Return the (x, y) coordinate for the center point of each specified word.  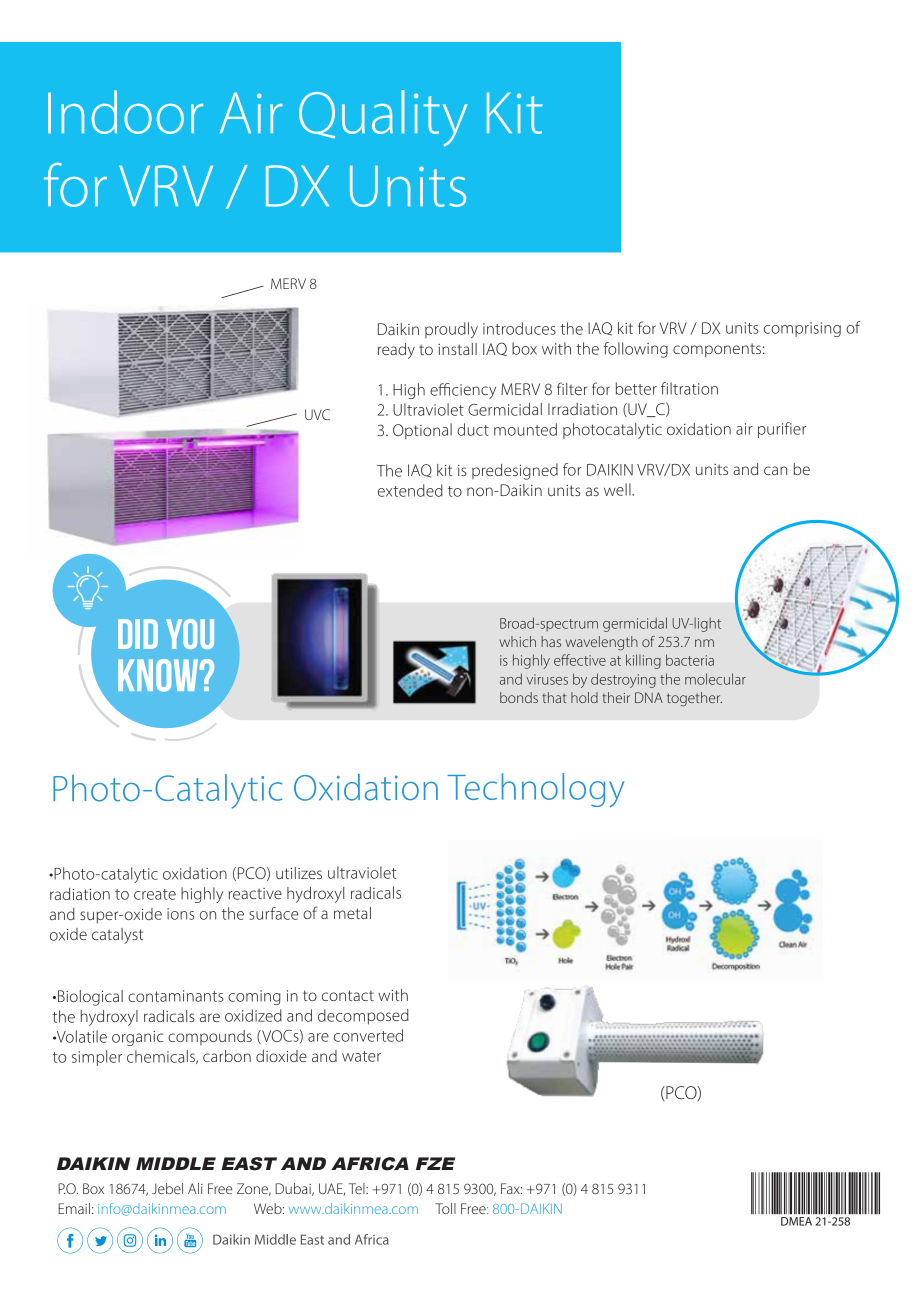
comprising (802, 329)
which (518, 641)
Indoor (125, 112)
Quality (383, 118)
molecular (715, 679)
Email (74, 1208)
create (155, 894)
